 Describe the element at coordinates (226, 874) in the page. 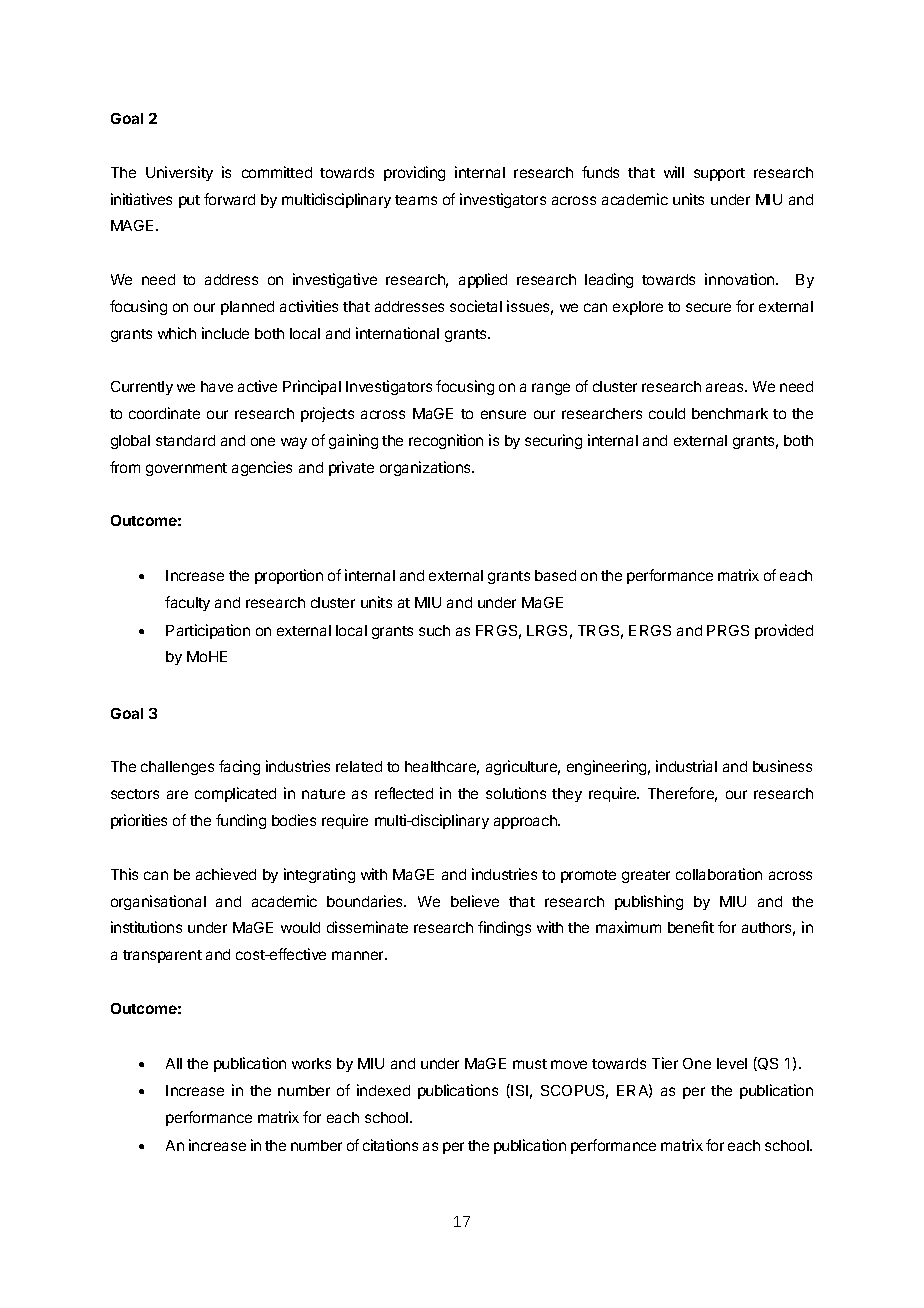

I see `achieved` at that location.
